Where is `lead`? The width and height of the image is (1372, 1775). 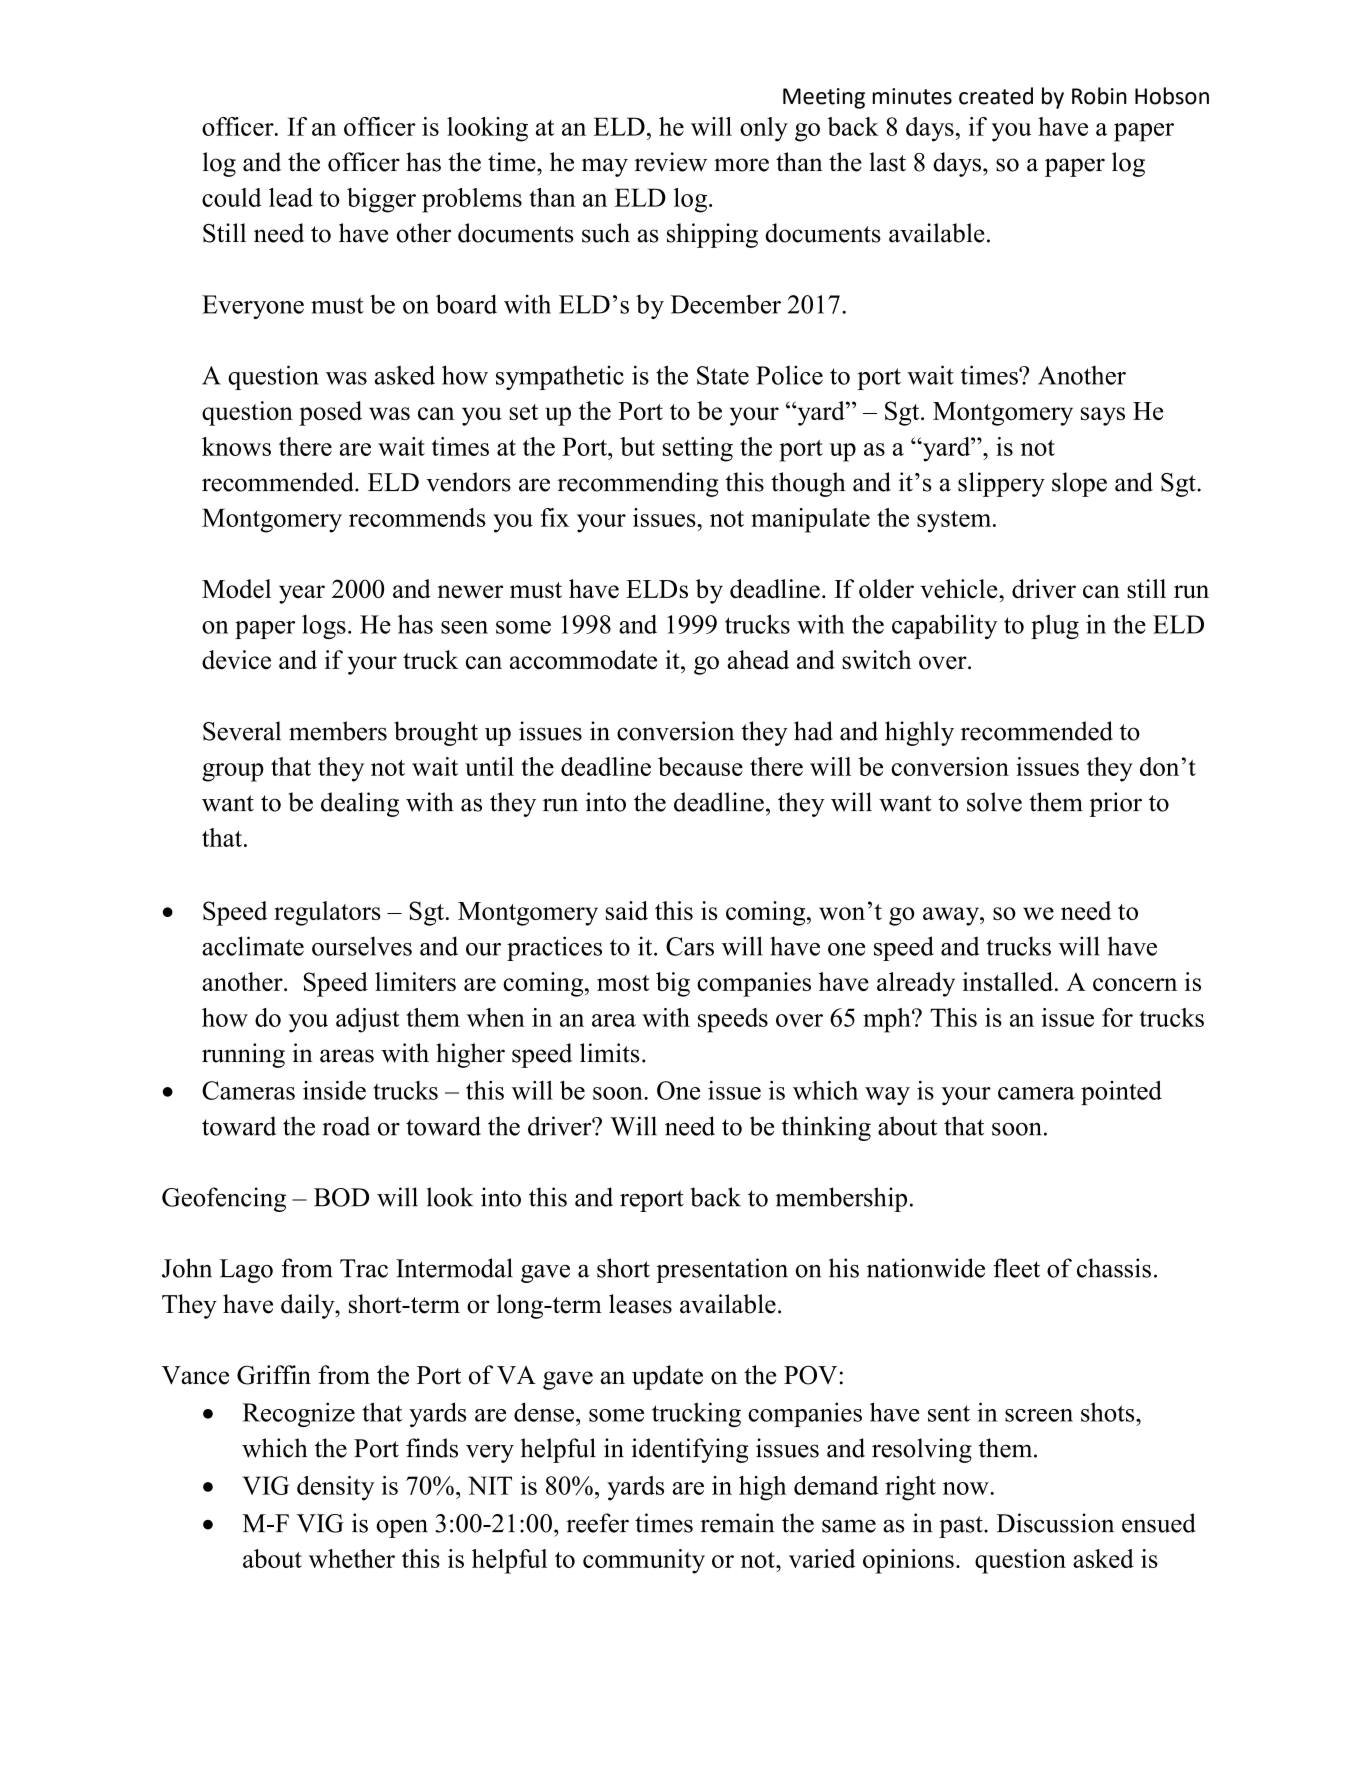
lead is located at coordinates (291, 197).
